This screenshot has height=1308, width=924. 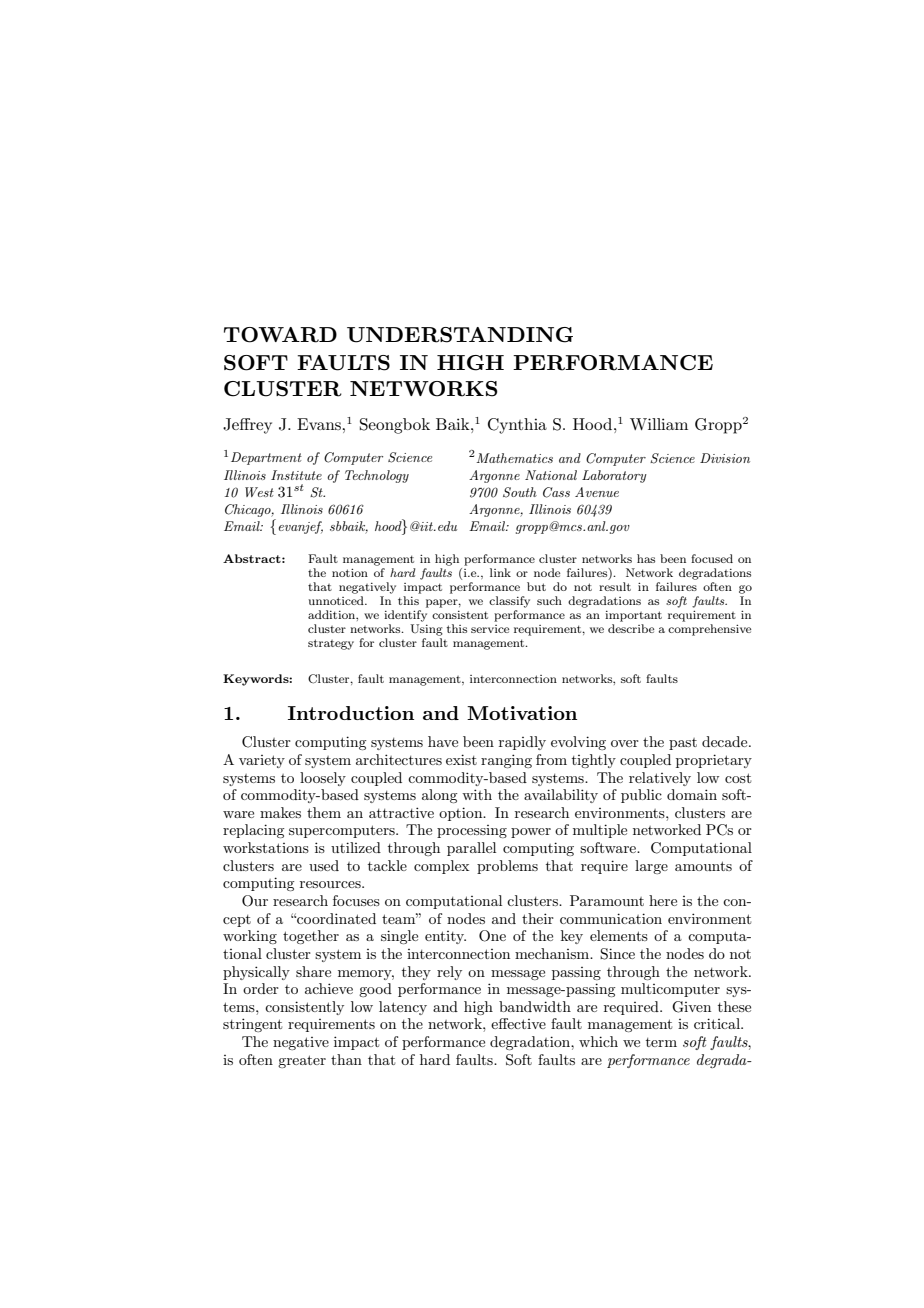 What do you see at coordinates (661, 1042) in the screenshot?
I see `term` at bounding box center [661, 1042].
